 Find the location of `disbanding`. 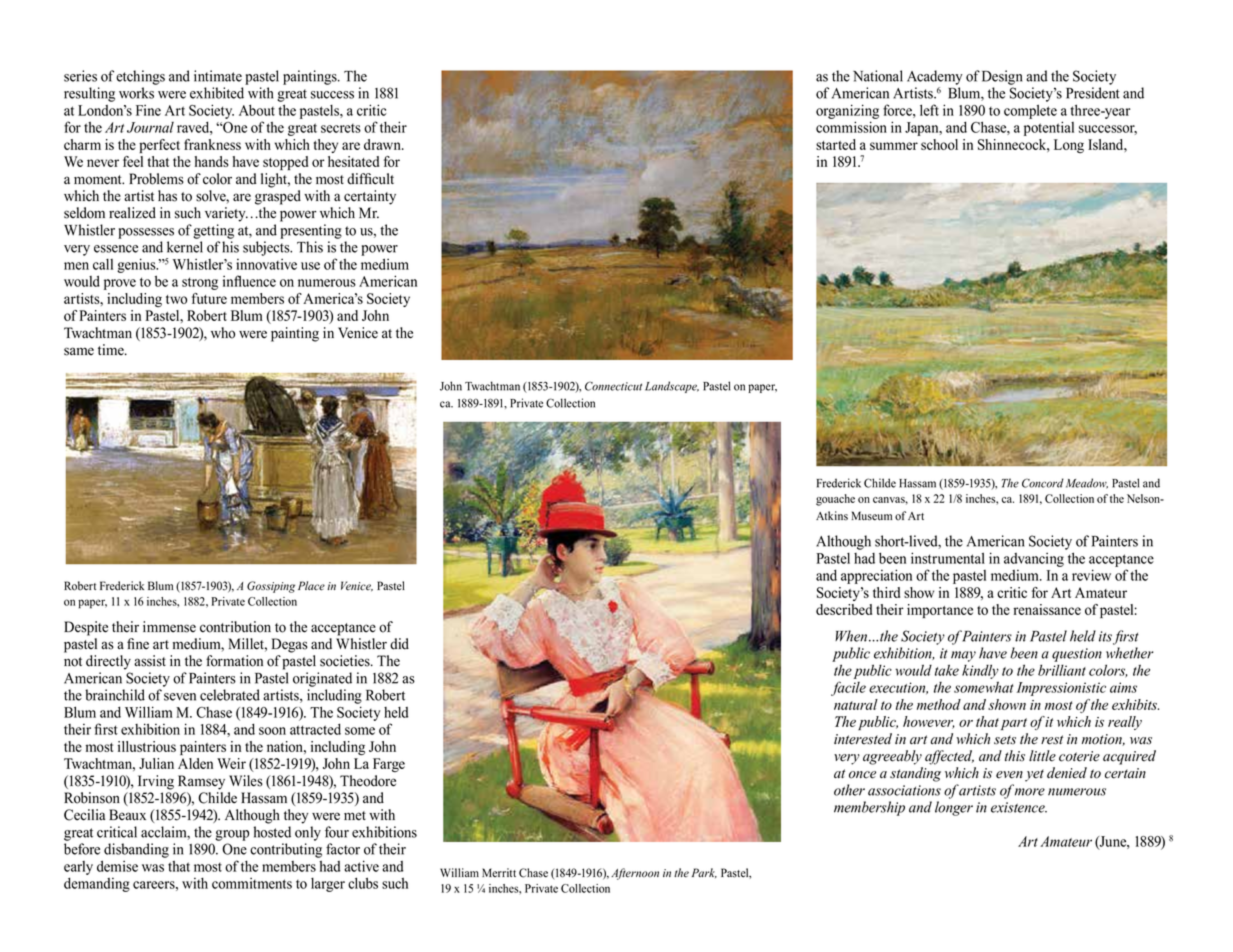

disbanding is located at coordinates (136, 850).
